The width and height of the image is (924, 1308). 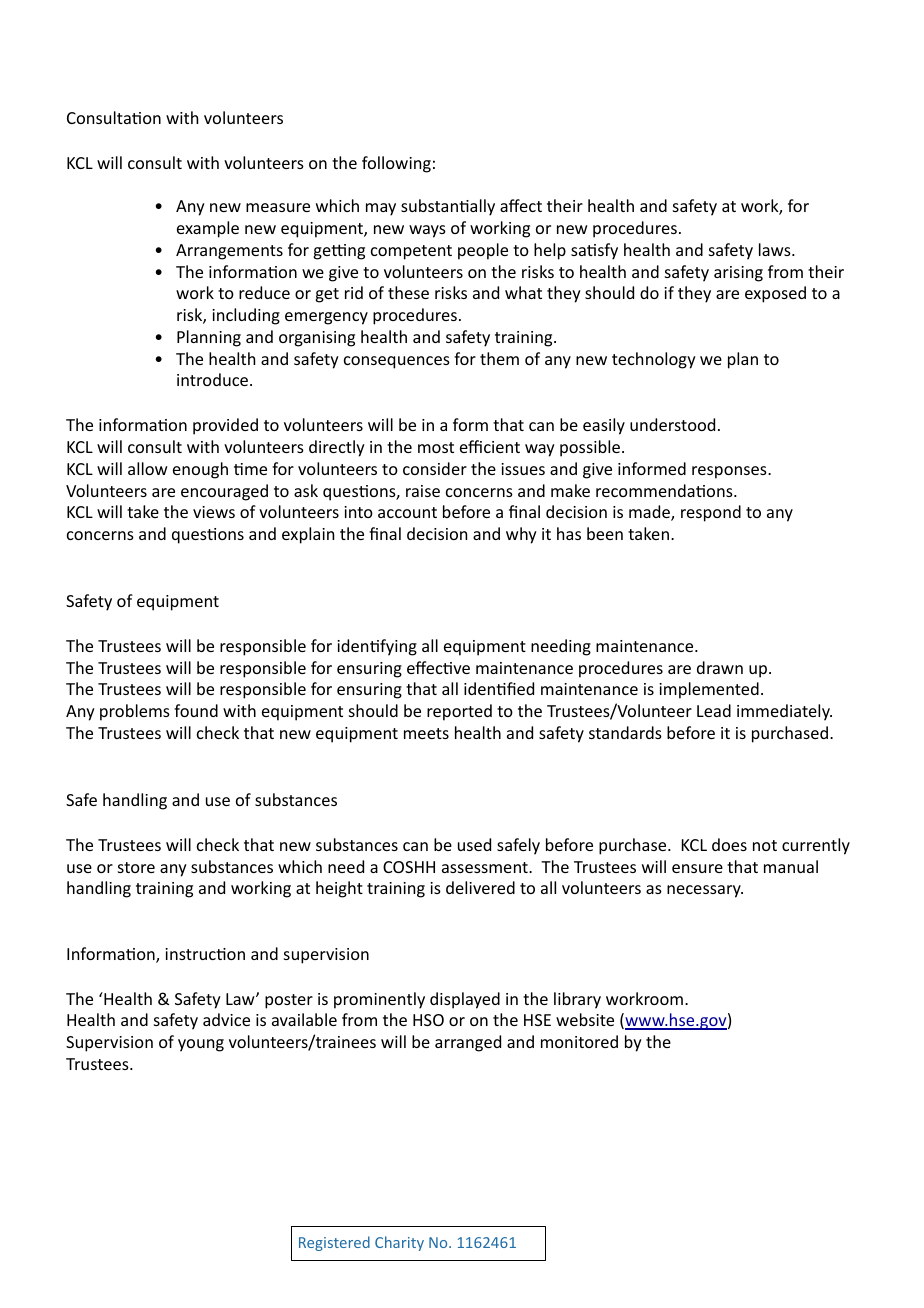 I want to click on advice, so click(x=226, y=1019).
